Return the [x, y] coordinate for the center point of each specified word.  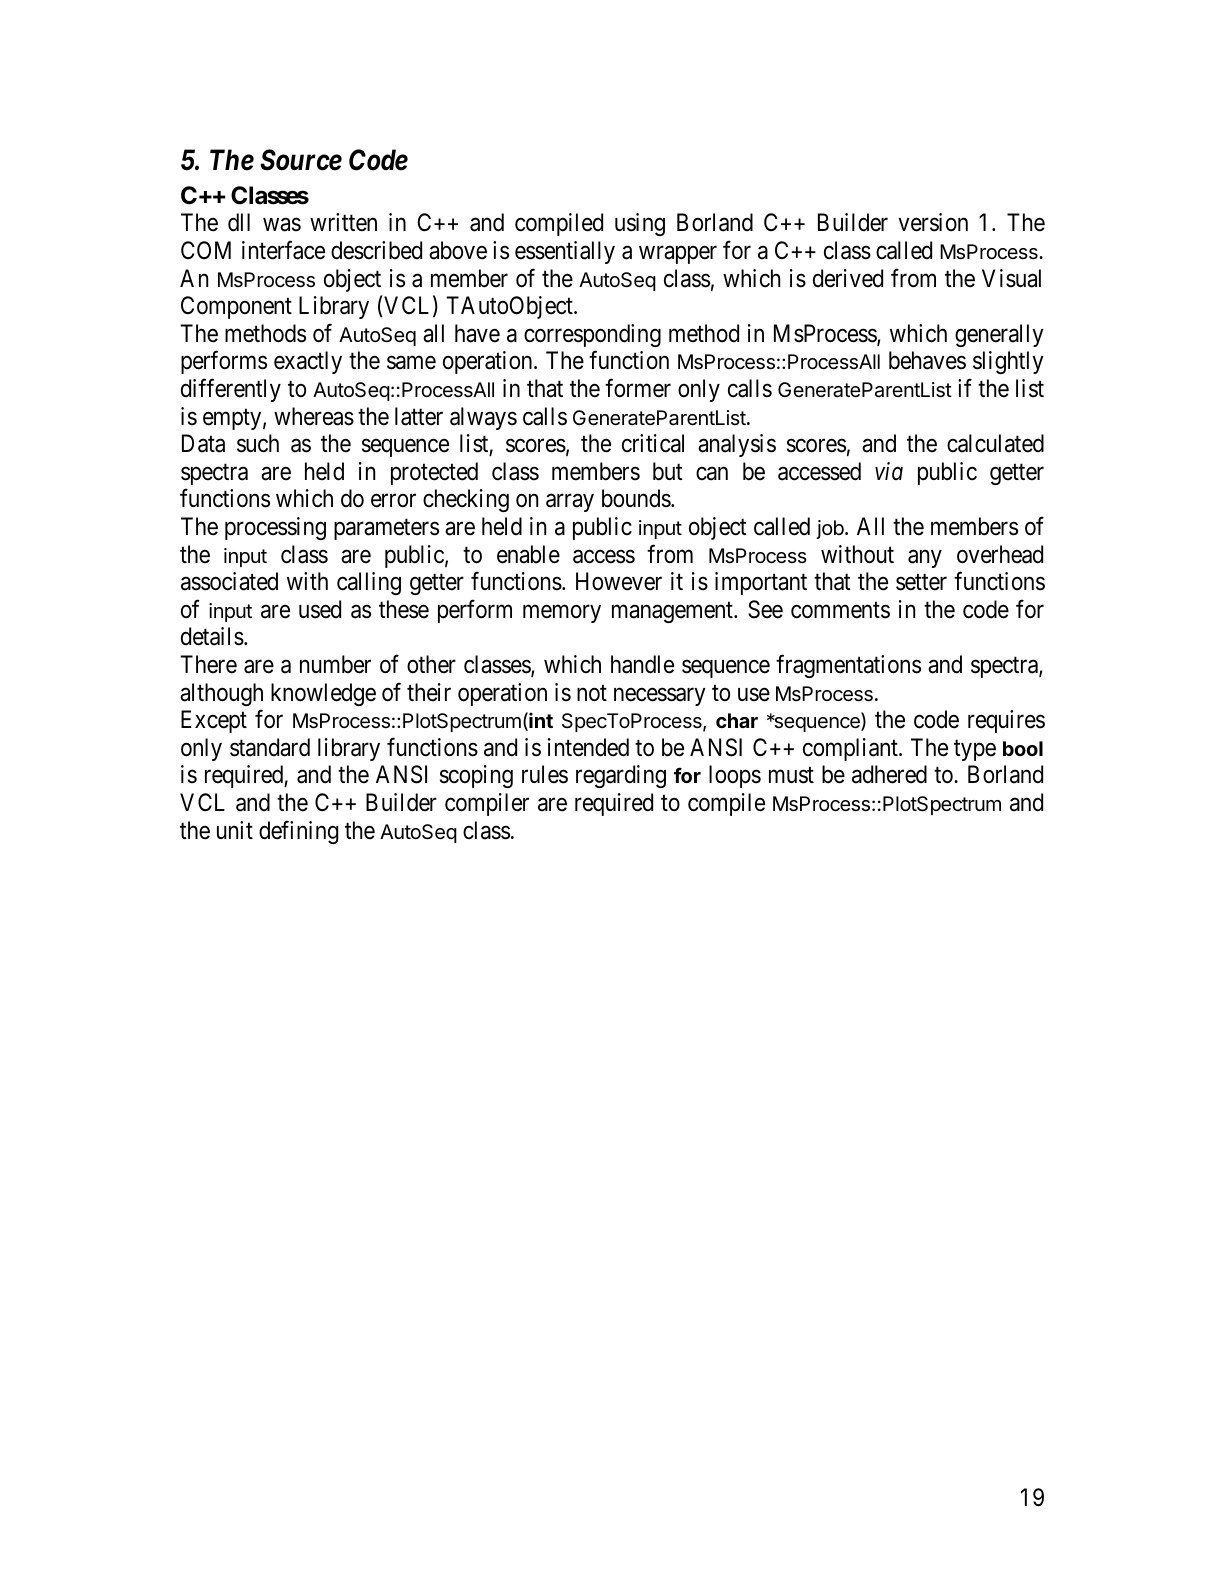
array [570, 503]
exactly [308, 362]
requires [1006, 721]
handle [642, 664]
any [925, 559]
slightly [1008, 362]
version [933, 222]
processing [275, 528]
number [335, 664]
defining [298, 832]
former [638, 388]
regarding [621, 776]
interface [283, 250]
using [640, 224]
